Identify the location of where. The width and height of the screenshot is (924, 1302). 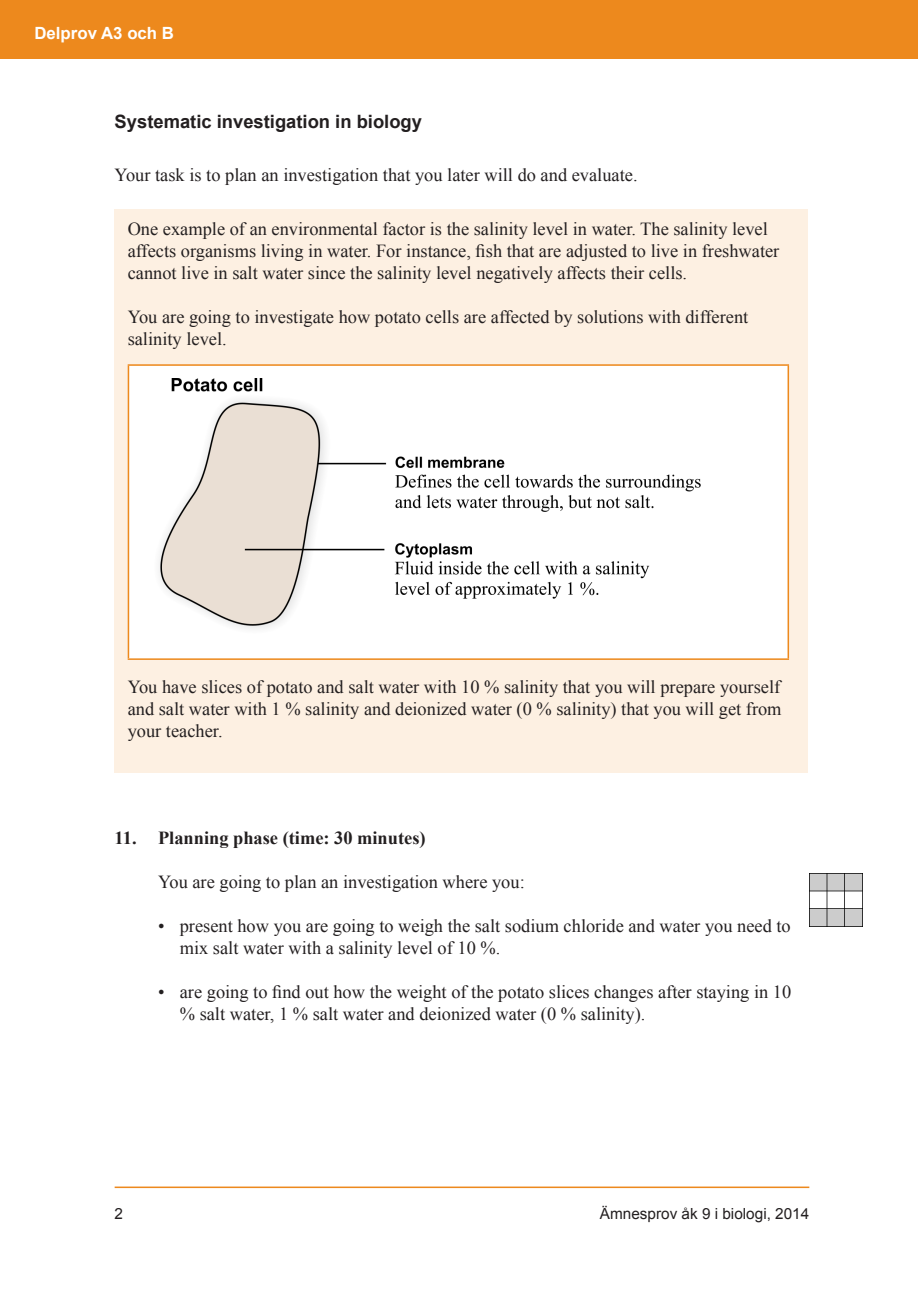
(465, 882).
